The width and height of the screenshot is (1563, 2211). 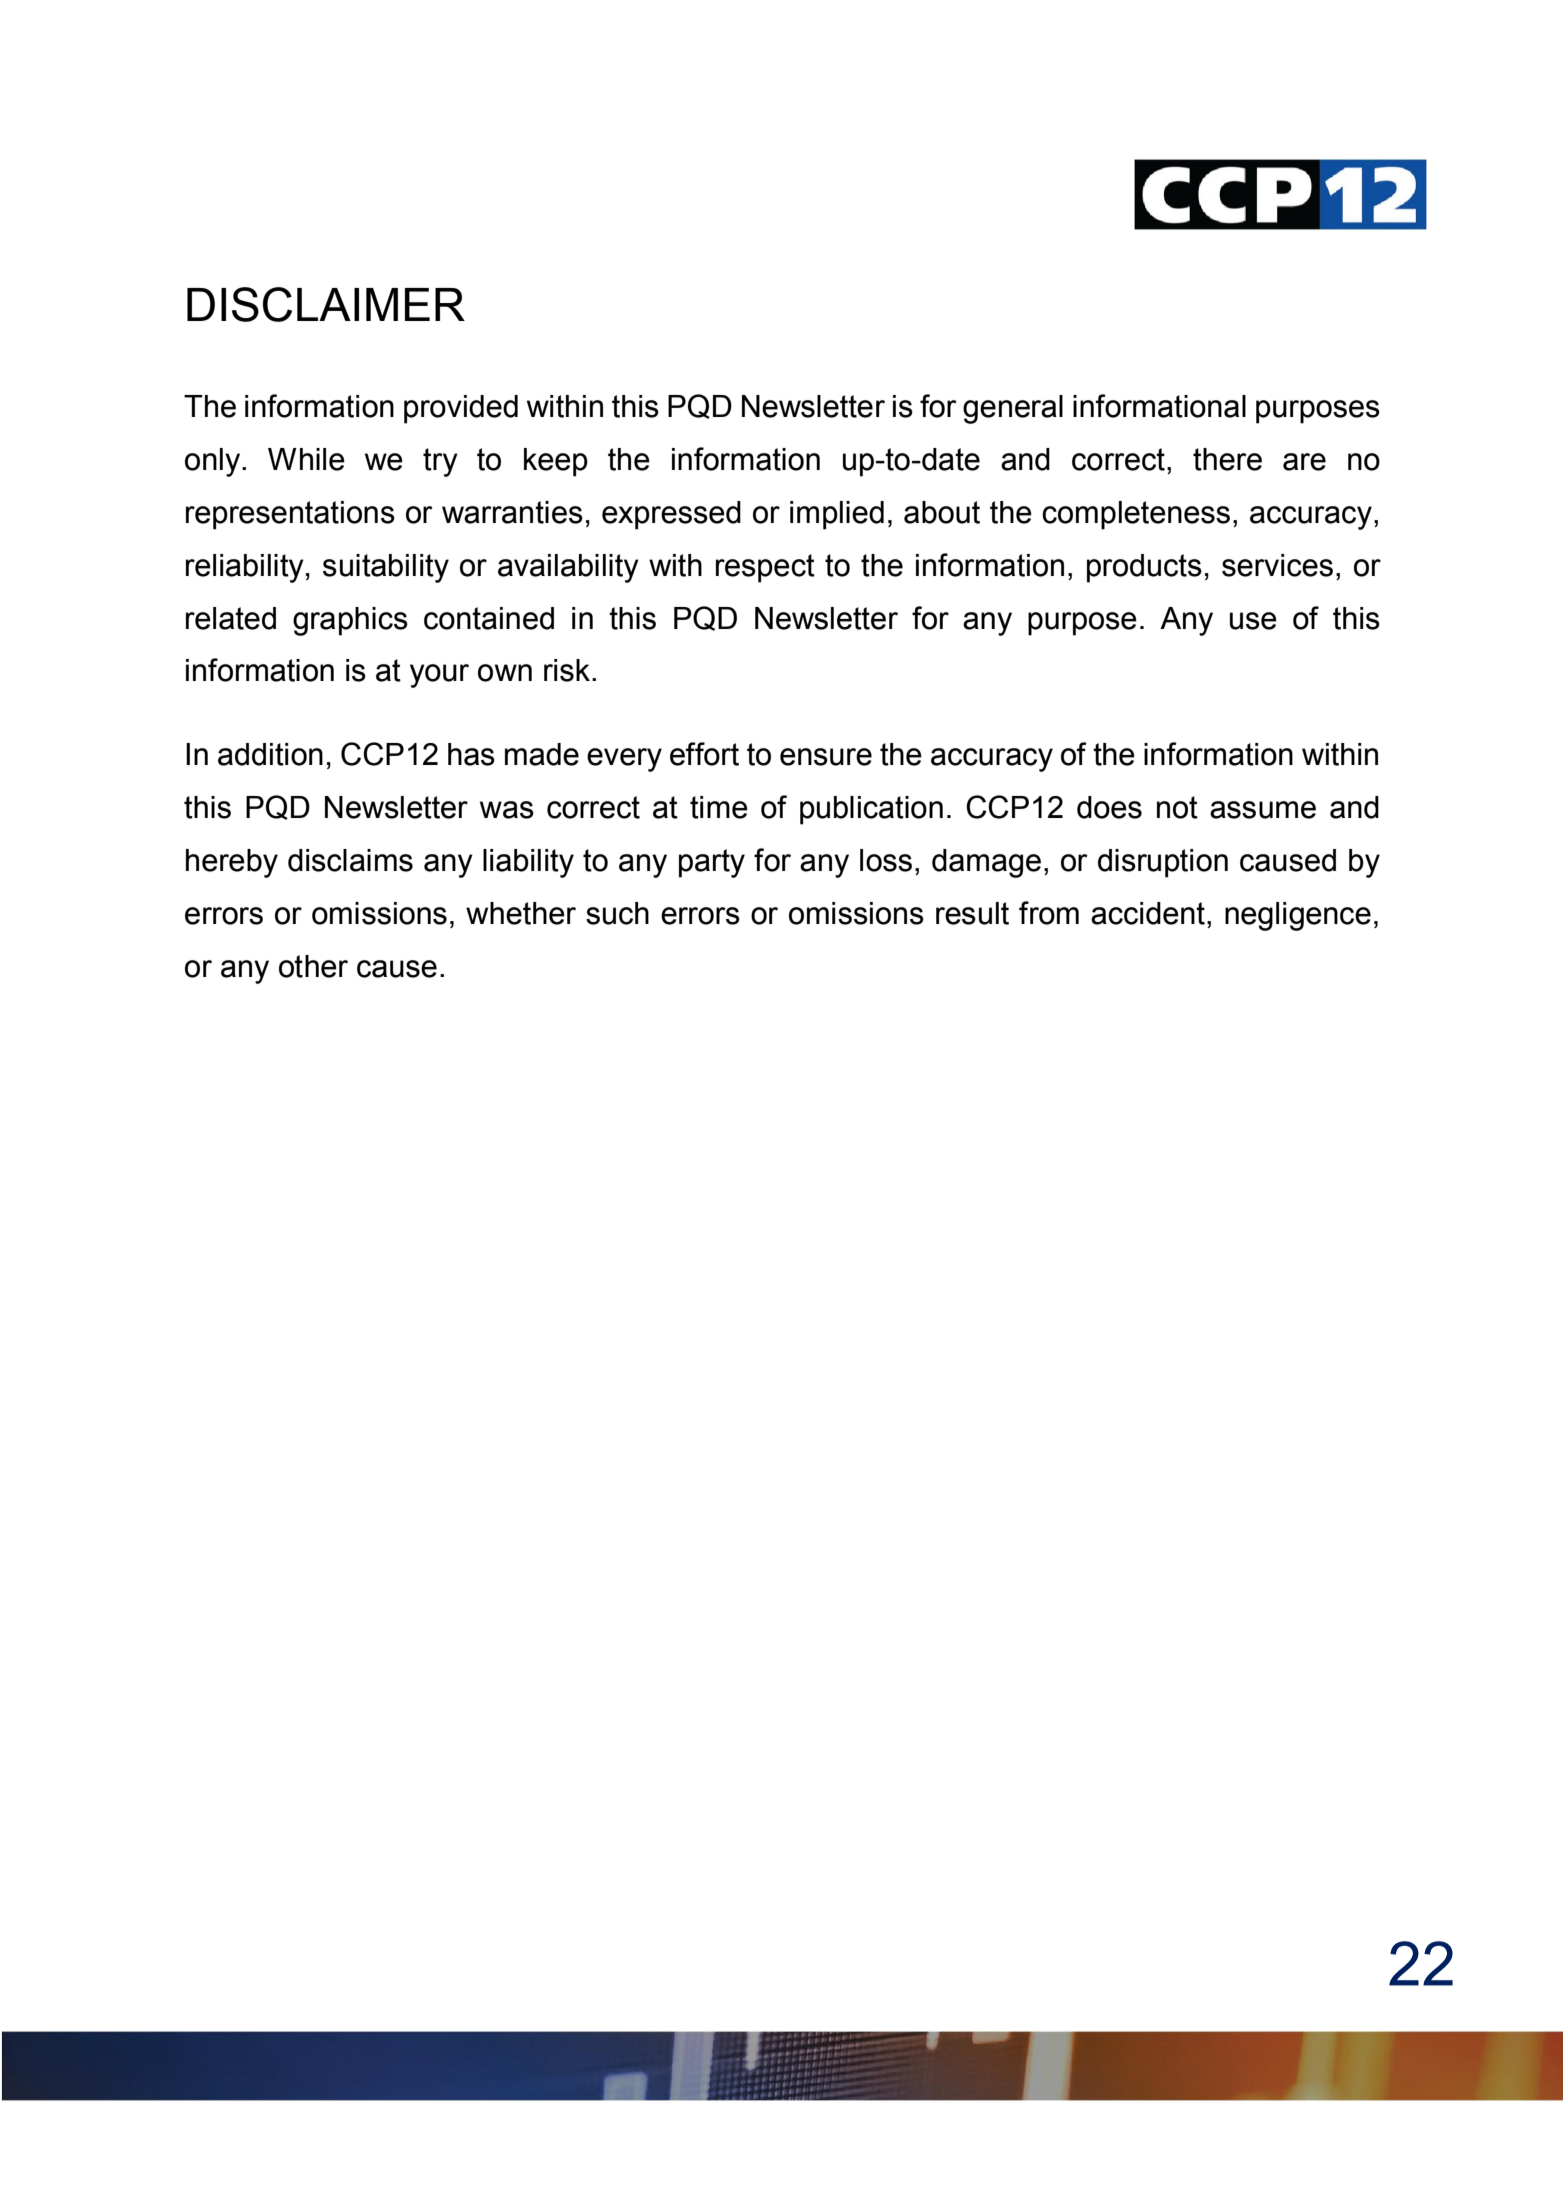 I want to click on products, so click(x=1144, y=568).
